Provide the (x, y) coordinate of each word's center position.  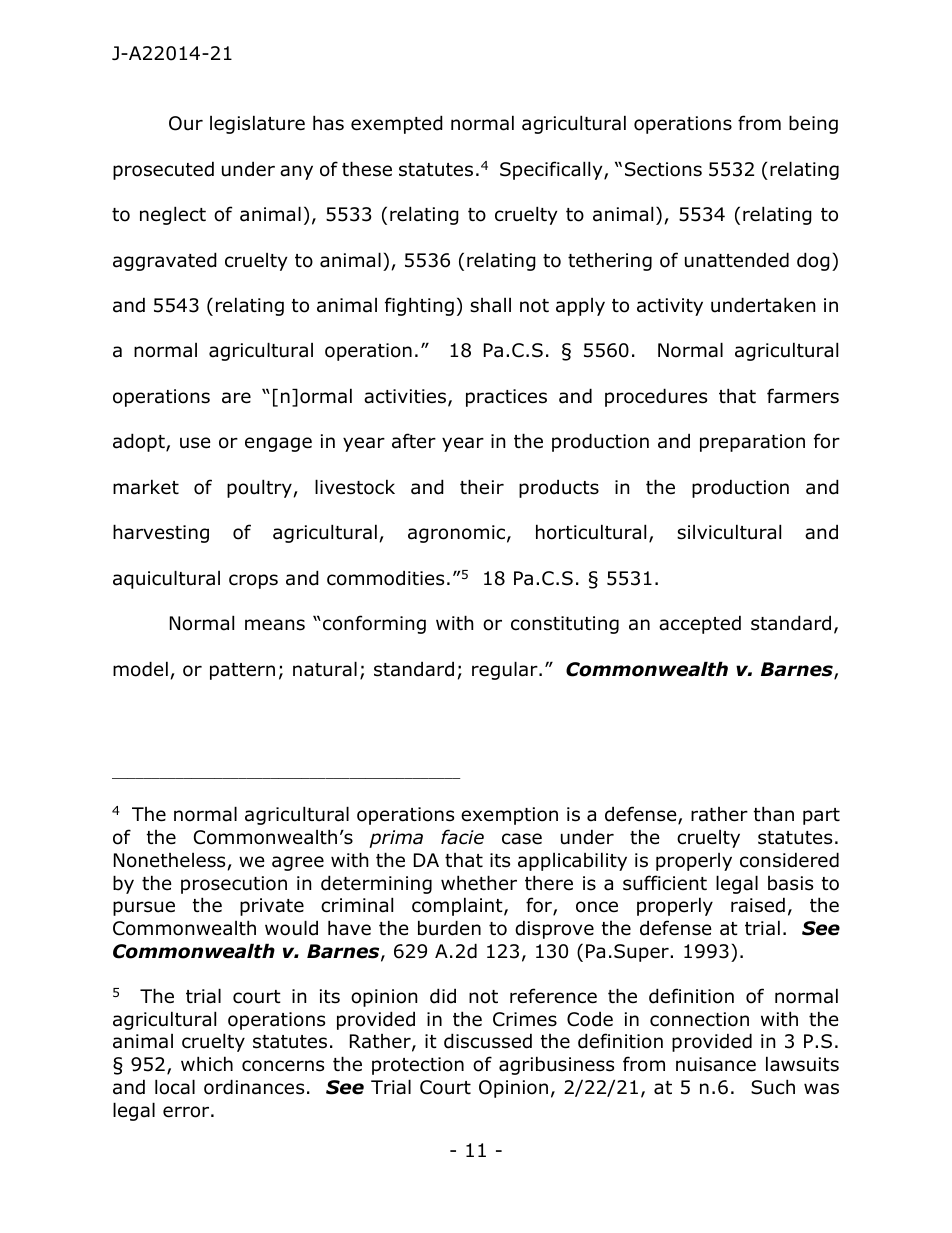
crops (253, 581)
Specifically (552, 170)
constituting (565, 625)
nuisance (716, 1064)
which (207, 1064)
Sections (663, 169)
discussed (488, 1041)
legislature (257, 124)
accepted (700, 624)
